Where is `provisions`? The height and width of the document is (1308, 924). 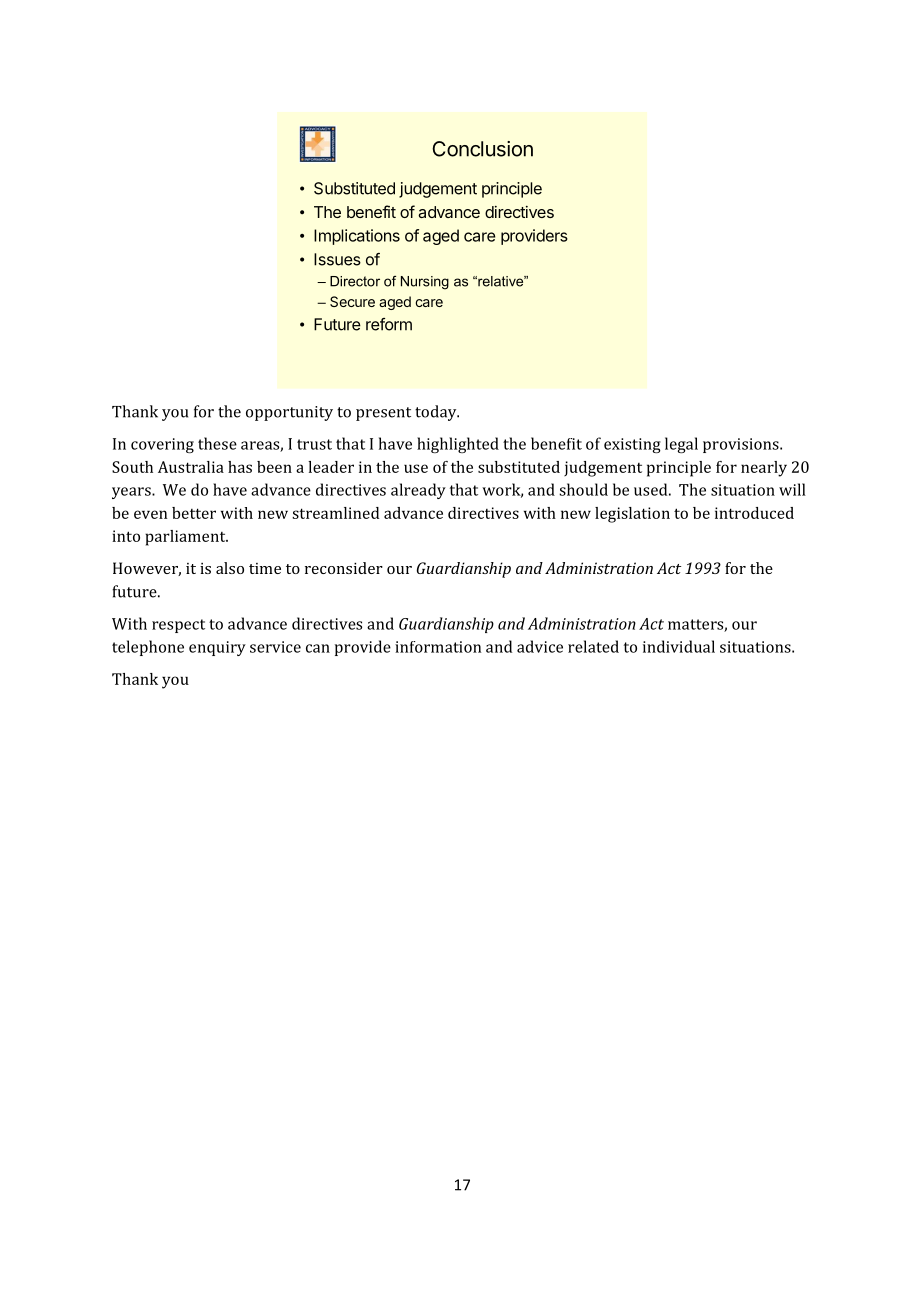 provisions is located at coordinates (742, 445).
